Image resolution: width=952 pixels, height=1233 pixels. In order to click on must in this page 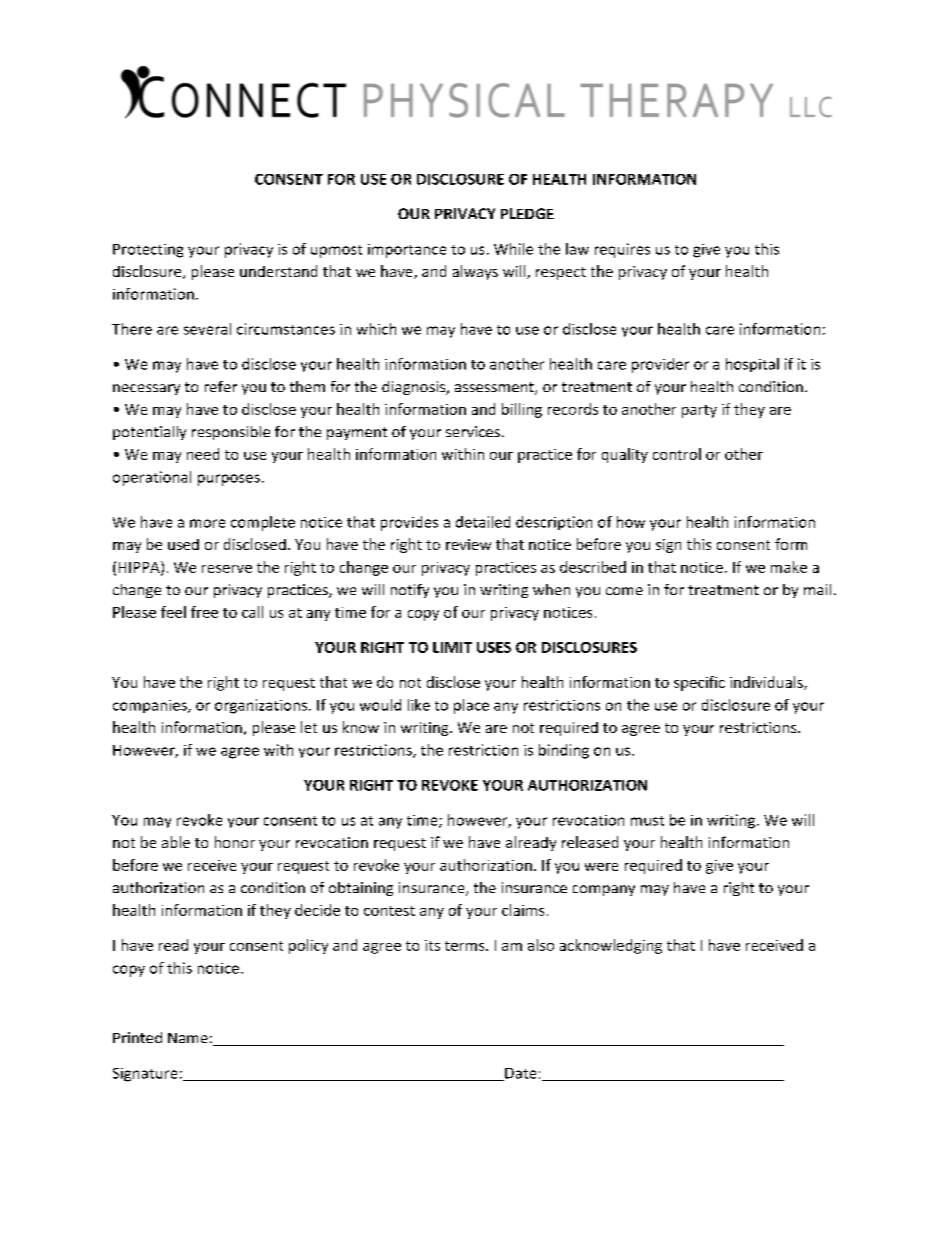, I will do `click(647, 821)`.
